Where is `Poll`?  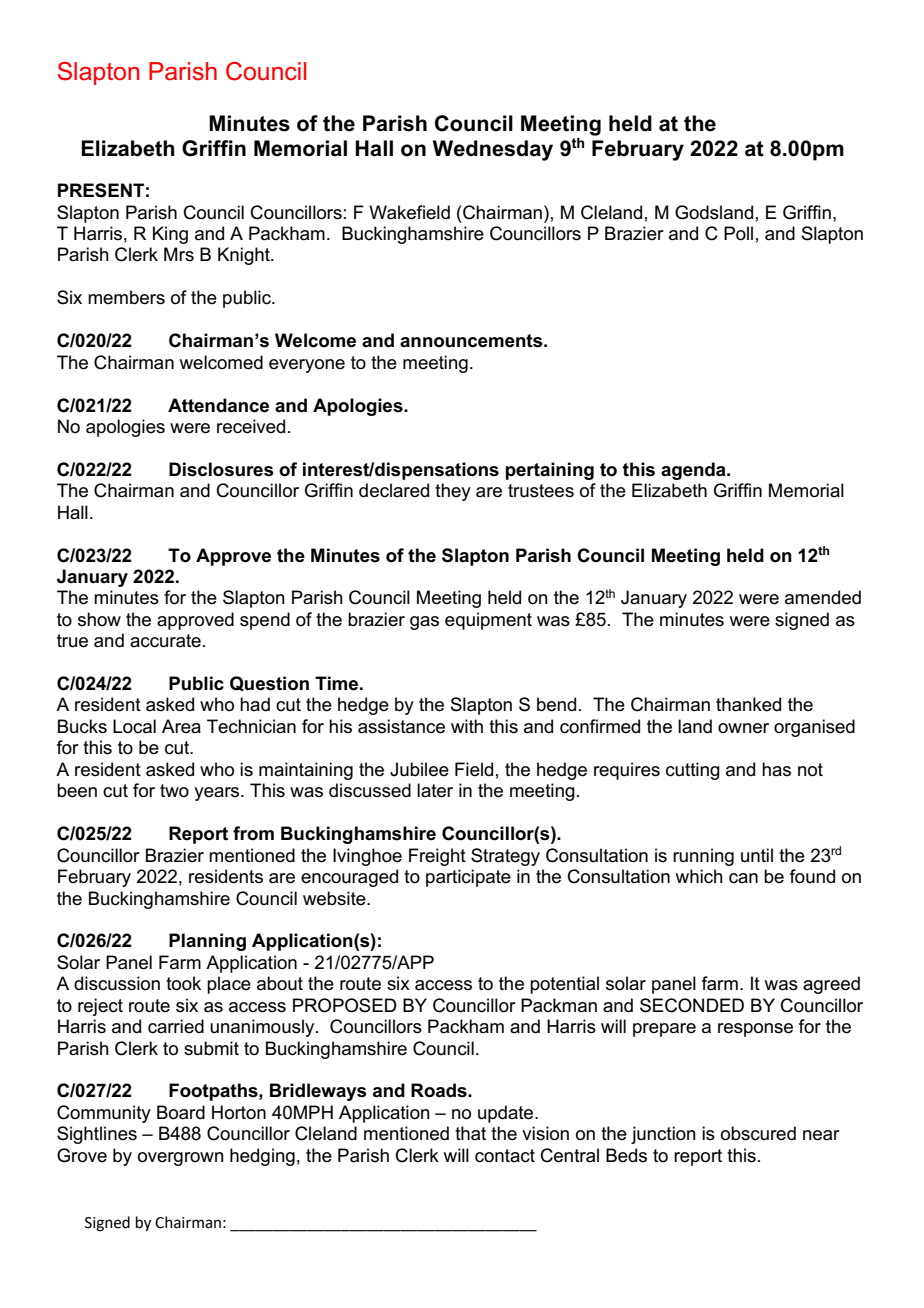 Poll is located at coordinates (738, 233).
